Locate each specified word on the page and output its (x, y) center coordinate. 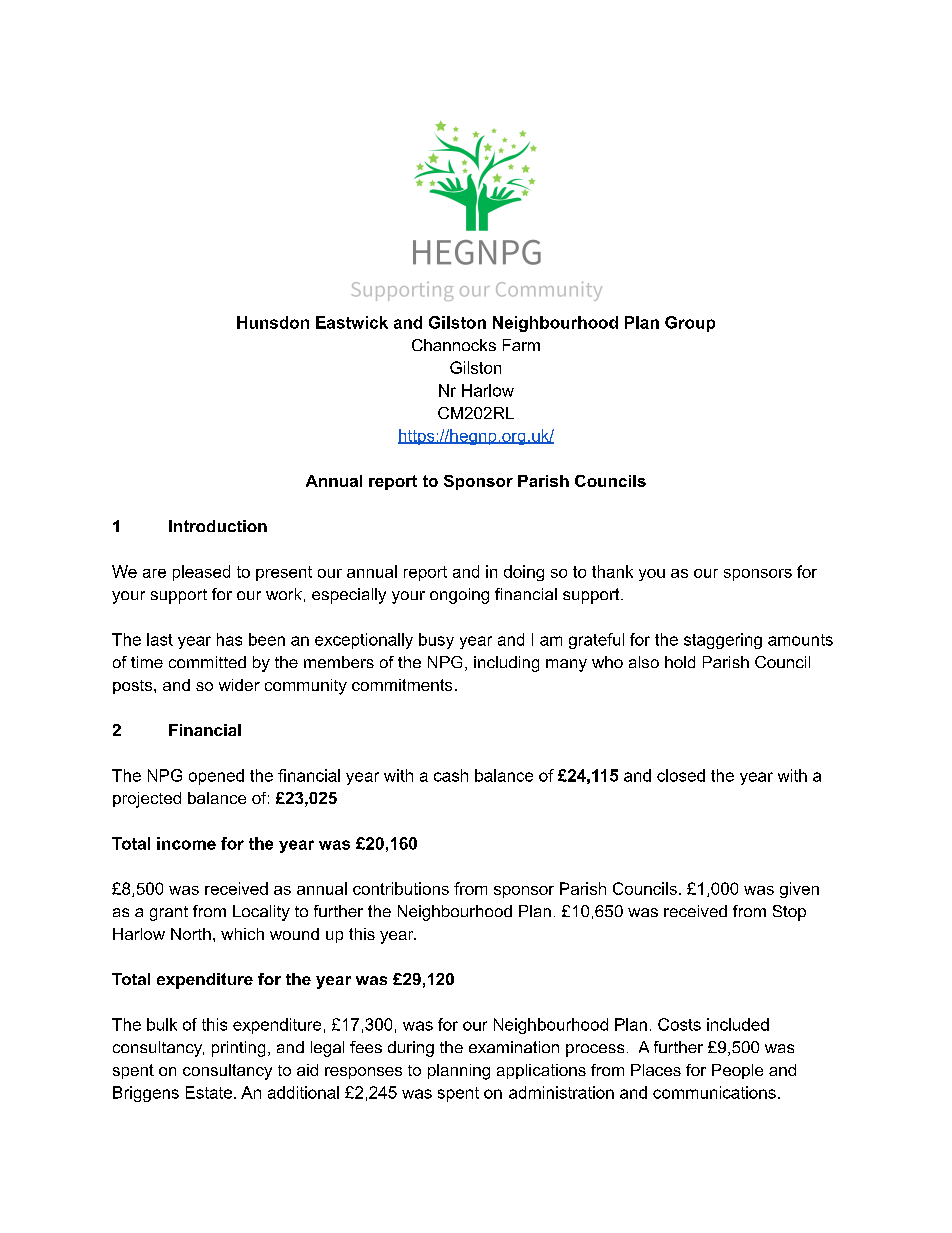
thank (612, 571)
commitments (402, 685)
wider (239, 685)
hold (680, 662)
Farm (521, 345)
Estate (209, 1092)
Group (690, 324)
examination (514, 1047)
